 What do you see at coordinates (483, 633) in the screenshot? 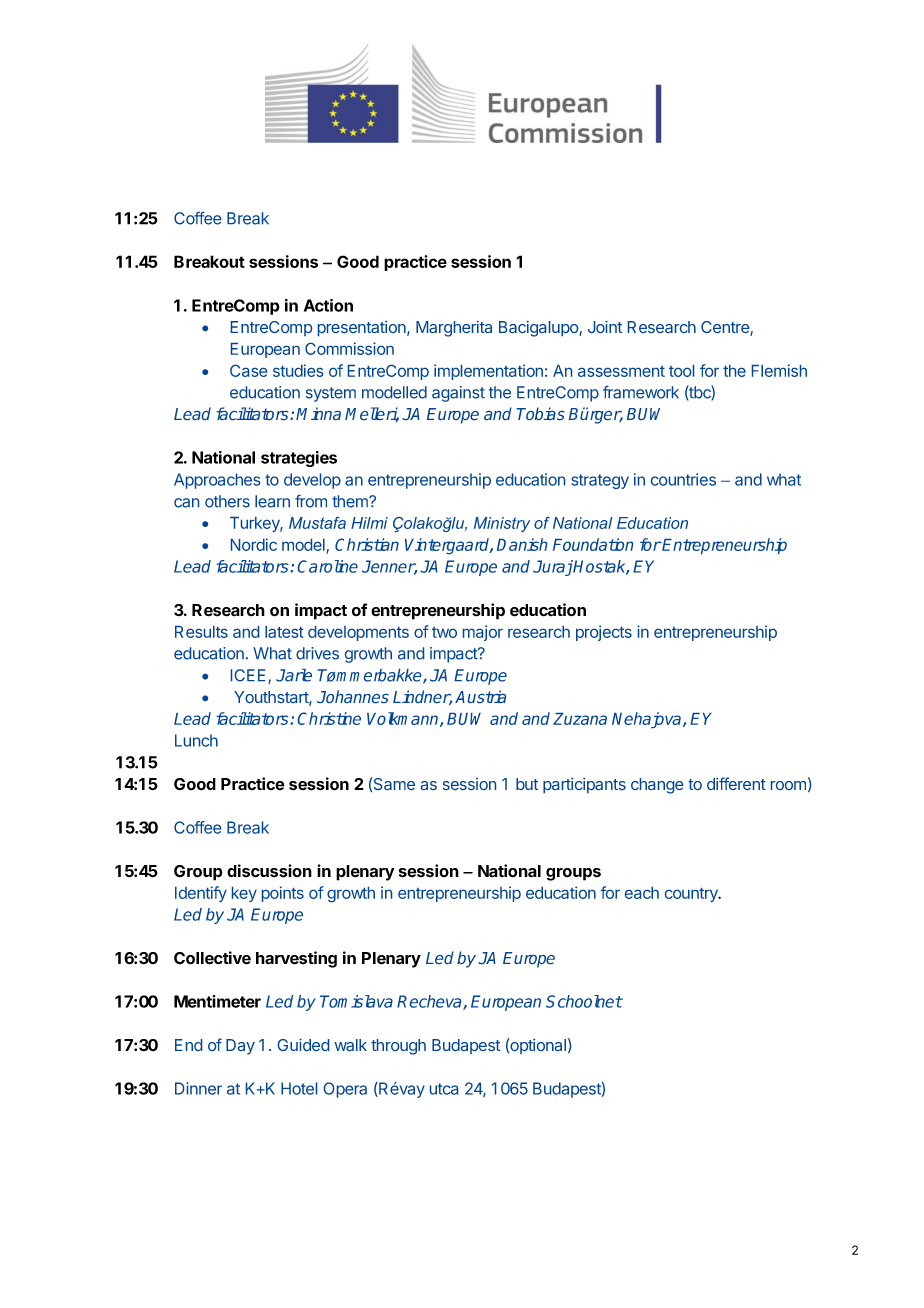
I see `major` at bounding box center [483, 633].
